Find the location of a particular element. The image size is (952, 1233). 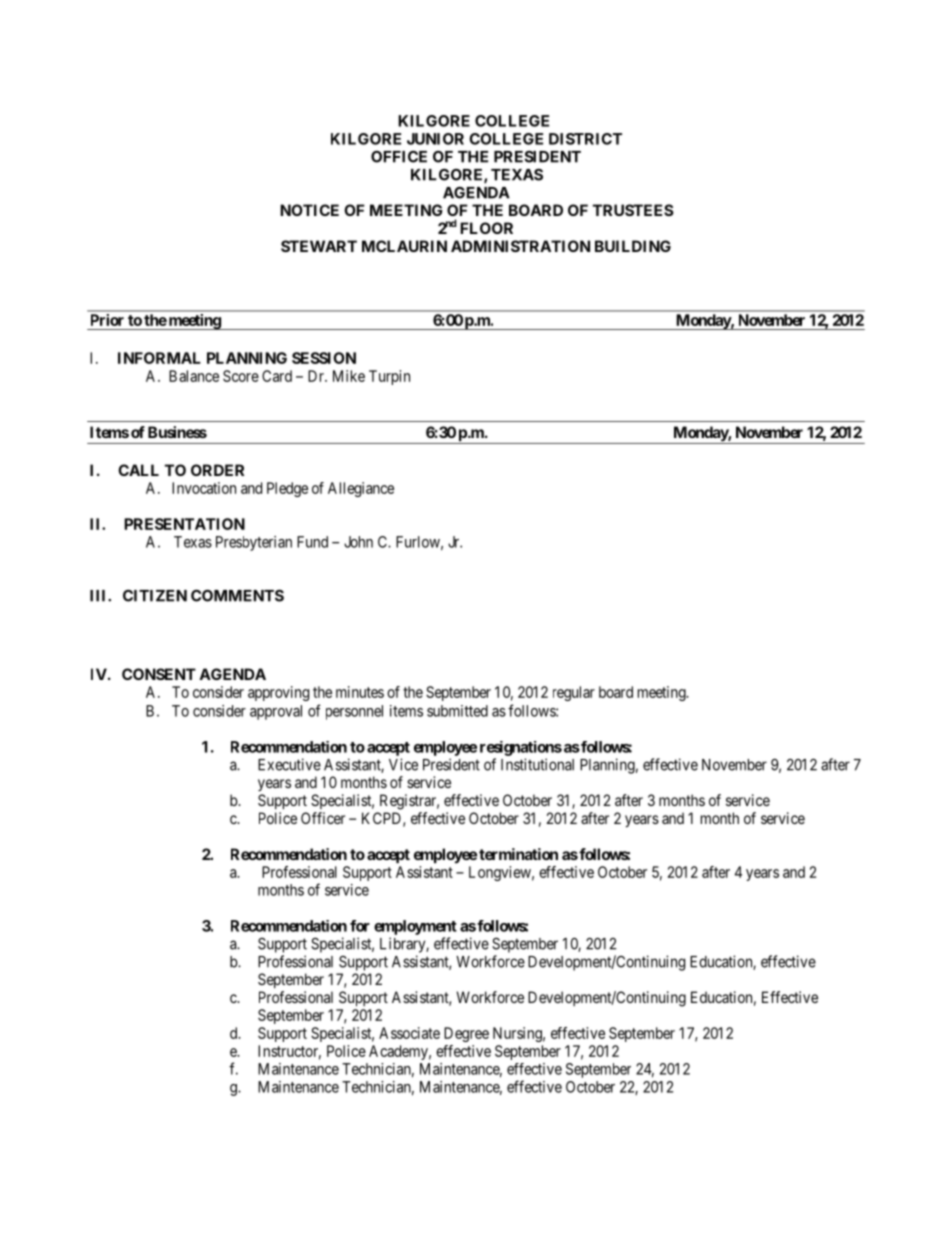

Turpin is located at coordinates (389, 377).
